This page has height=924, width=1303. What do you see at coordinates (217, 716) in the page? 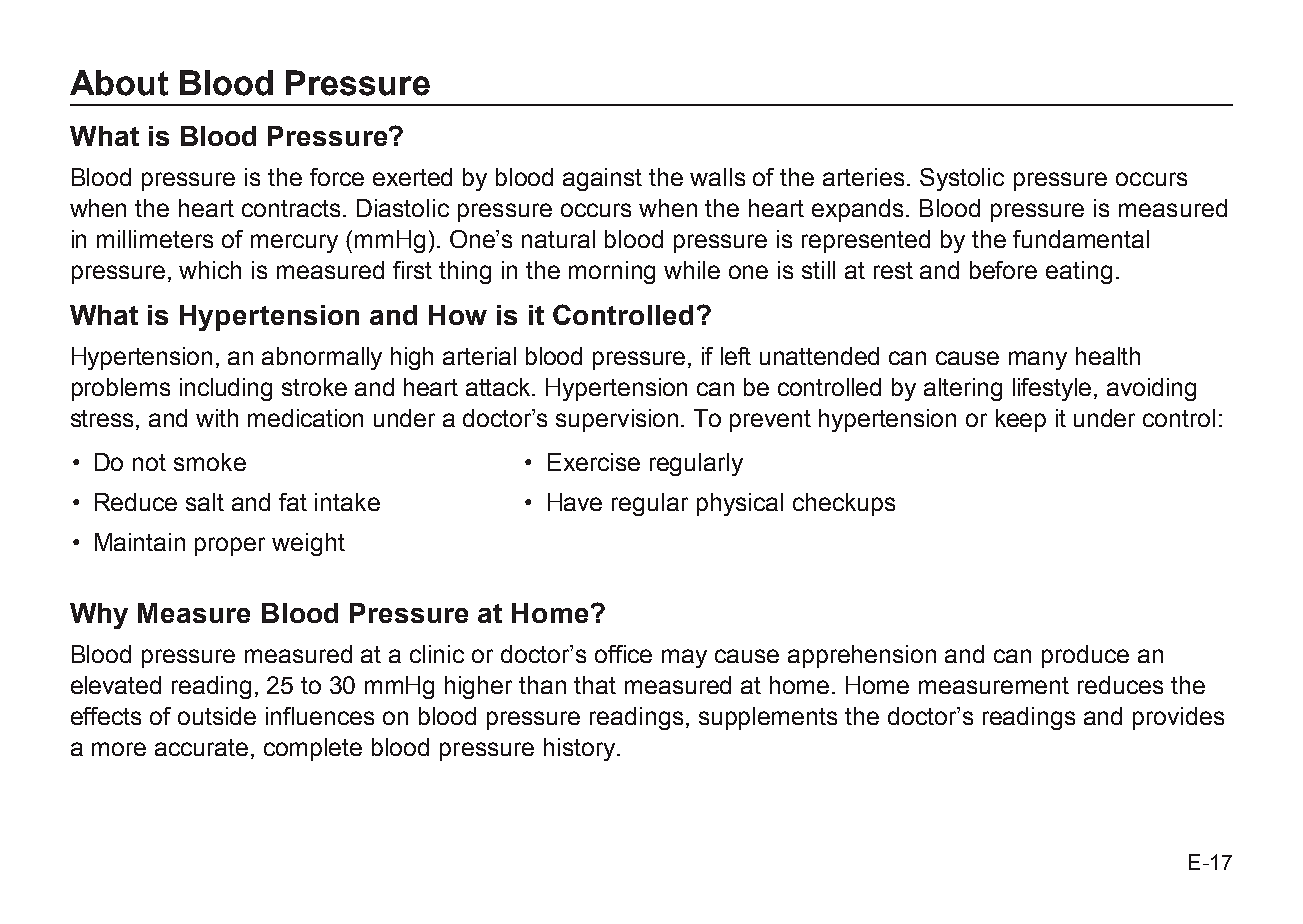
I see `outside` at bounding box center [217, 716].
